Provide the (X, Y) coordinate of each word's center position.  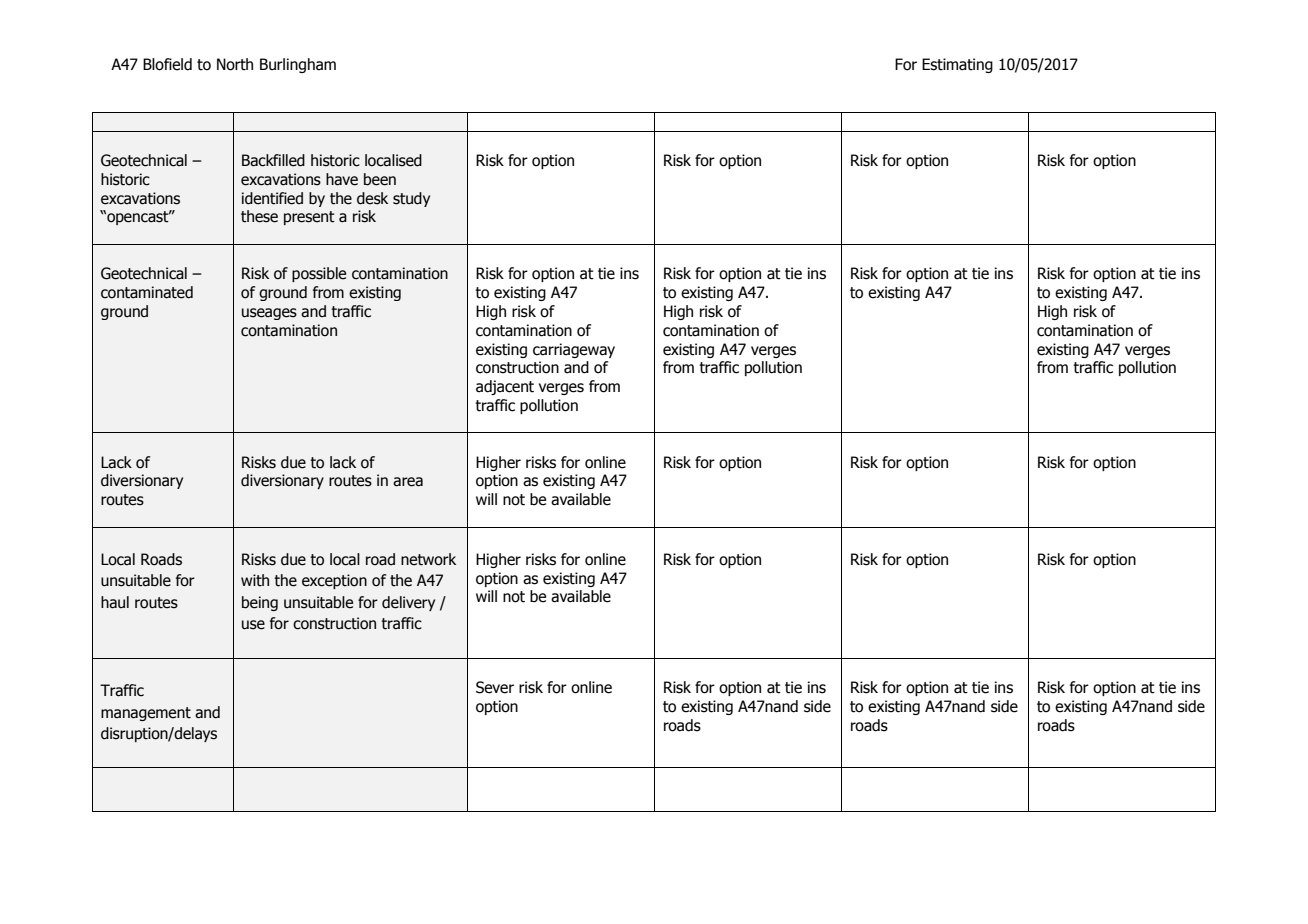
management (146, 714)
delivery (408, 603)
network (428, 559)
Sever (495, 687)
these (259, 216)
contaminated (147, 292)
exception (334, 581)
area (408, 482)
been (380, 179)
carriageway (574, 350)
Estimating (957, 65)
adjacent (505, 387)
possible (319, 274)
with (255, 580)
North (235, 64)
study (411, 199)
